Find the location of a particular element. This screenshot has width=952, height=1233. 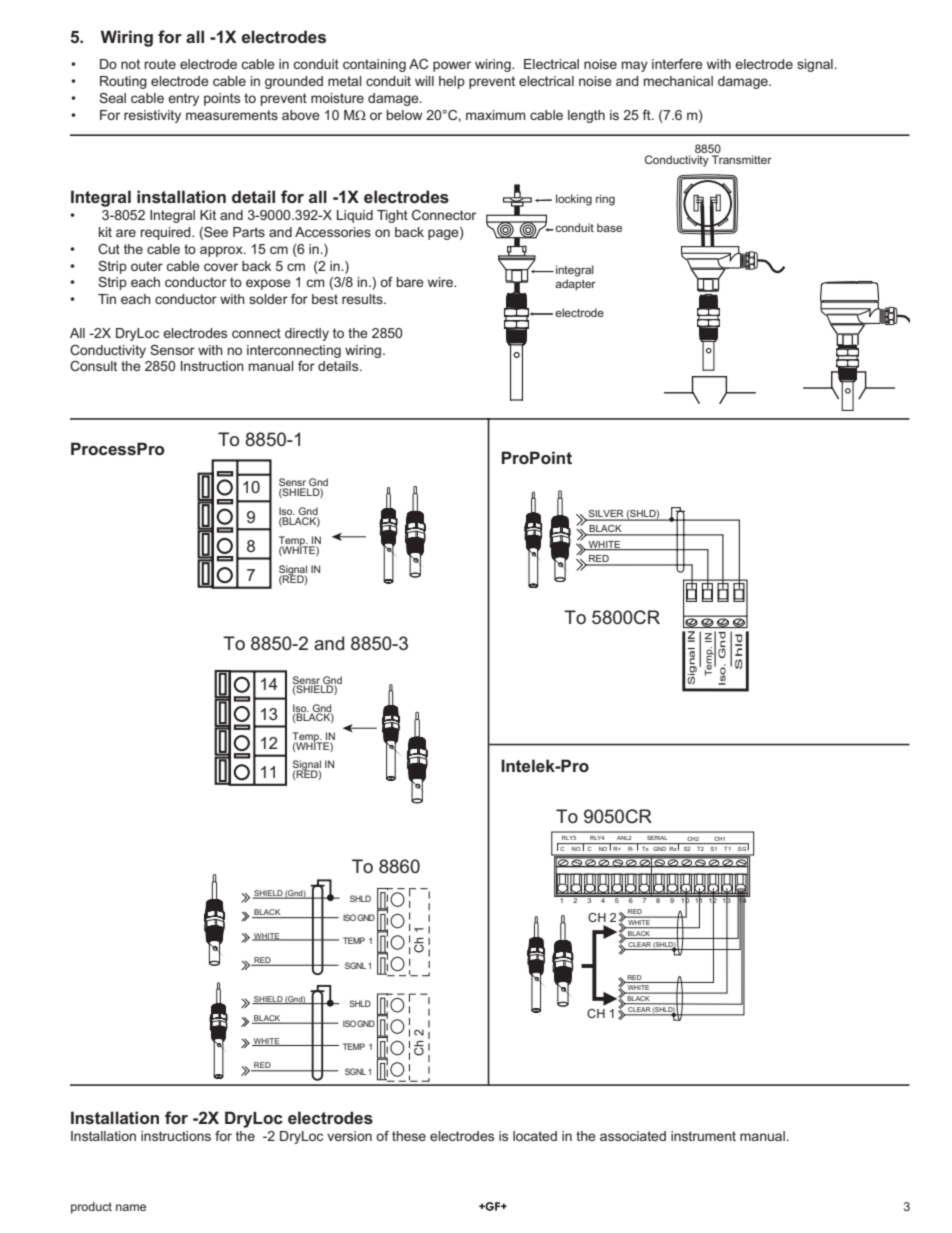

results is located at coordinates (363, 299).
